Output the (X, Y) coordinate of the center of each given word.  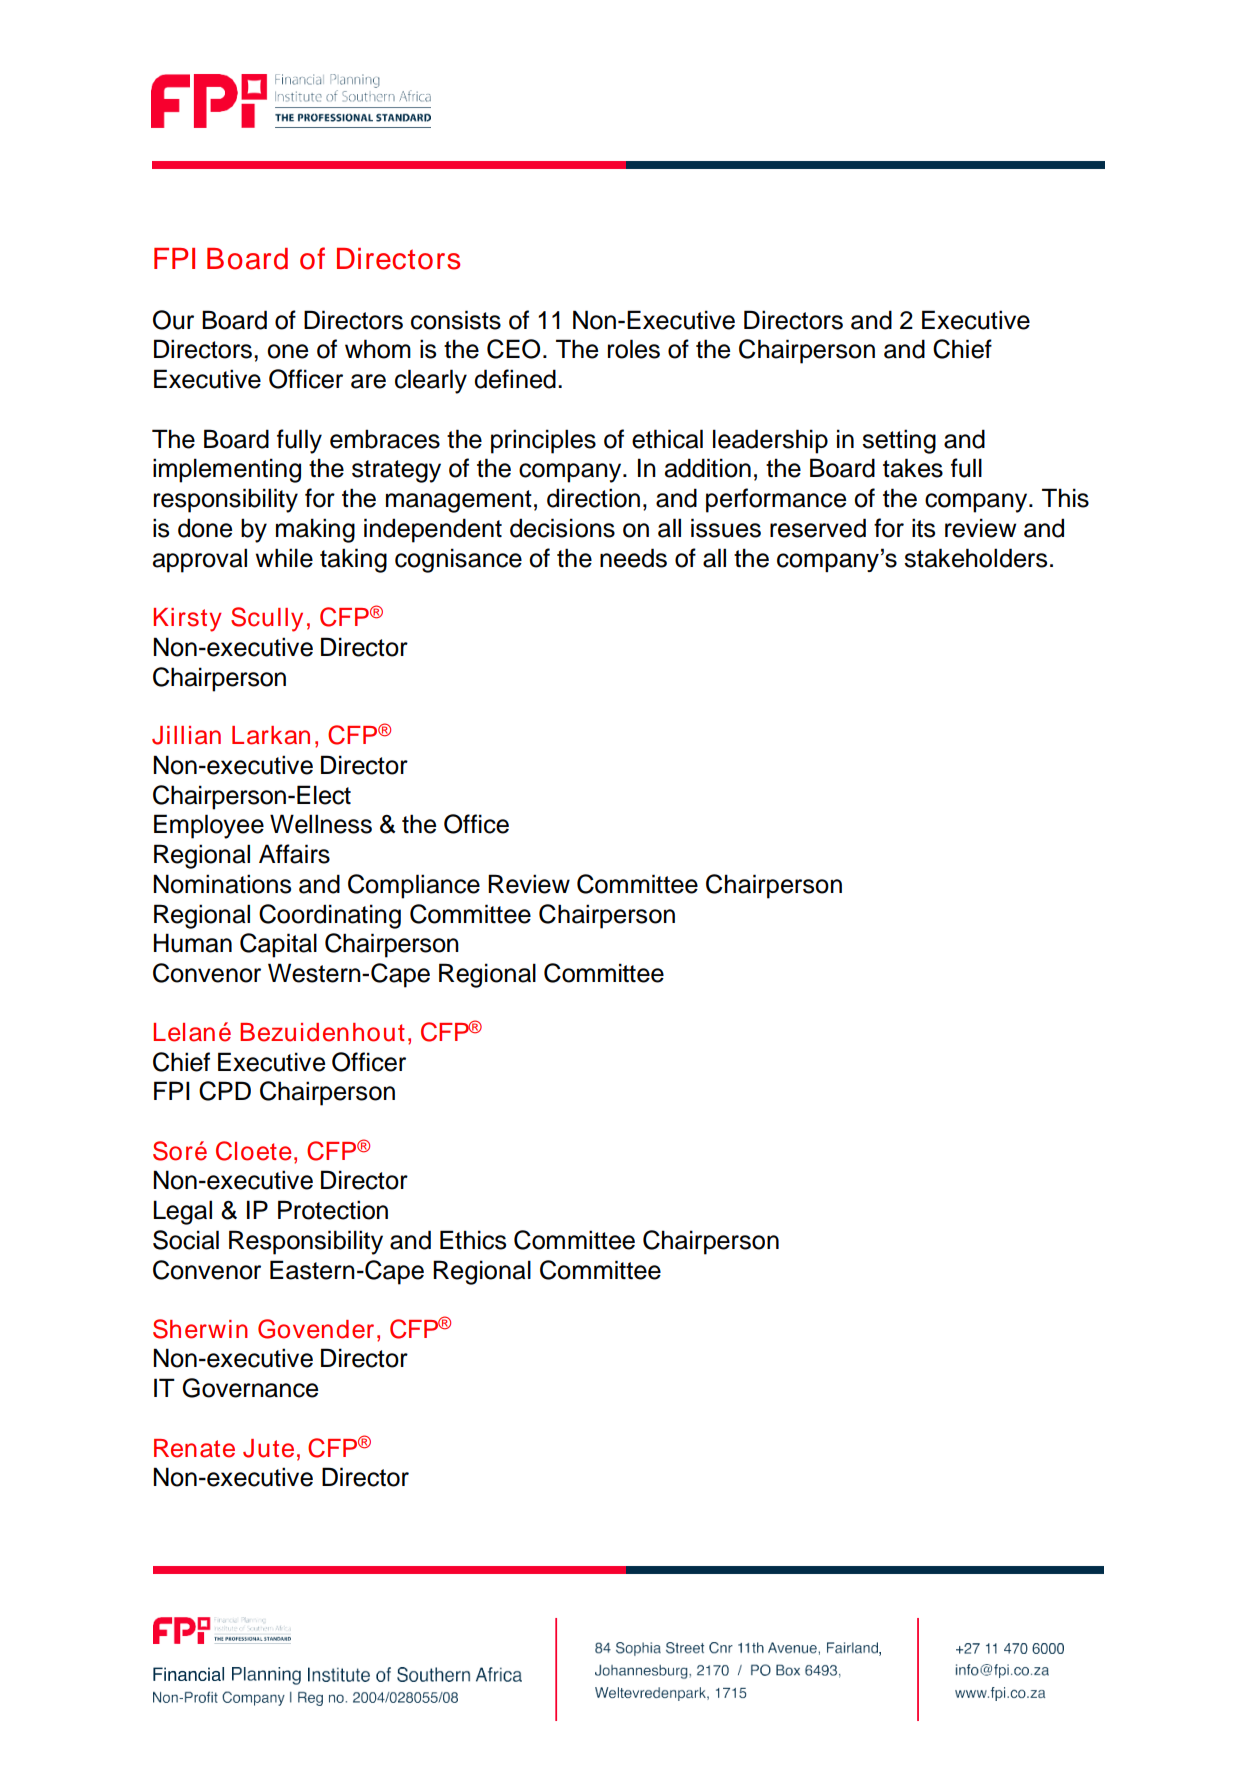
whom (378, 349)
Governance (250, 1388)
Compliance (414, 886)
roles (634, 349)
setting (899, 441)
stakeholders (975, 558)
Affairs (294, 854)
